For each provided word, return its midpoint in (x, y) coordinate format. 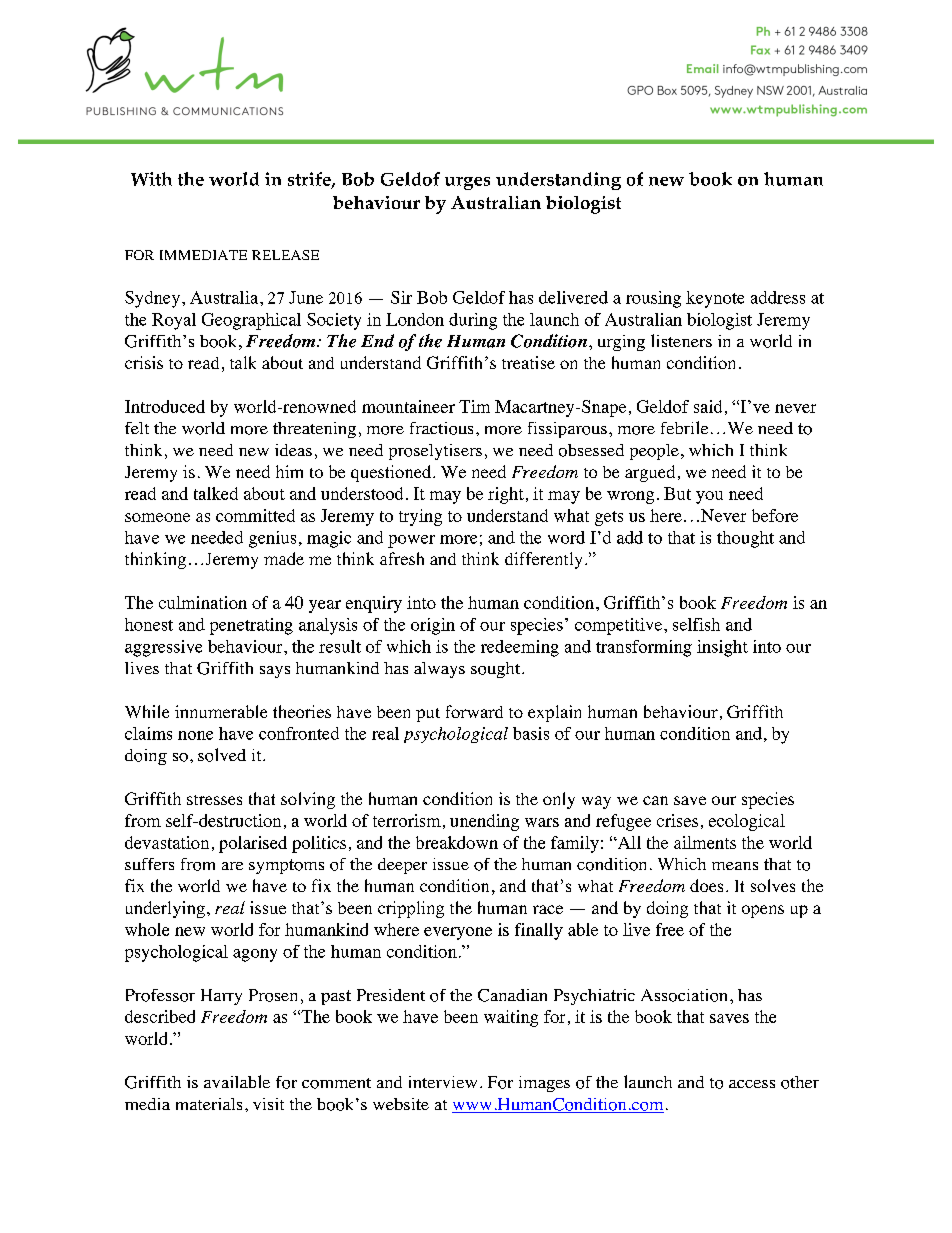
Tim (474, 406)
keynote (715, 299)
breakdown (457, 842)
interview (443, 1082)
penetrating (251, 626)
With (151, 179)
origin (433, 626)
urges (467, 183)
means (735, 866)
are (232, 866)
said (708, 406)
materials (209, 1104)
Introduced (165, 406)
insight (722, 648)
